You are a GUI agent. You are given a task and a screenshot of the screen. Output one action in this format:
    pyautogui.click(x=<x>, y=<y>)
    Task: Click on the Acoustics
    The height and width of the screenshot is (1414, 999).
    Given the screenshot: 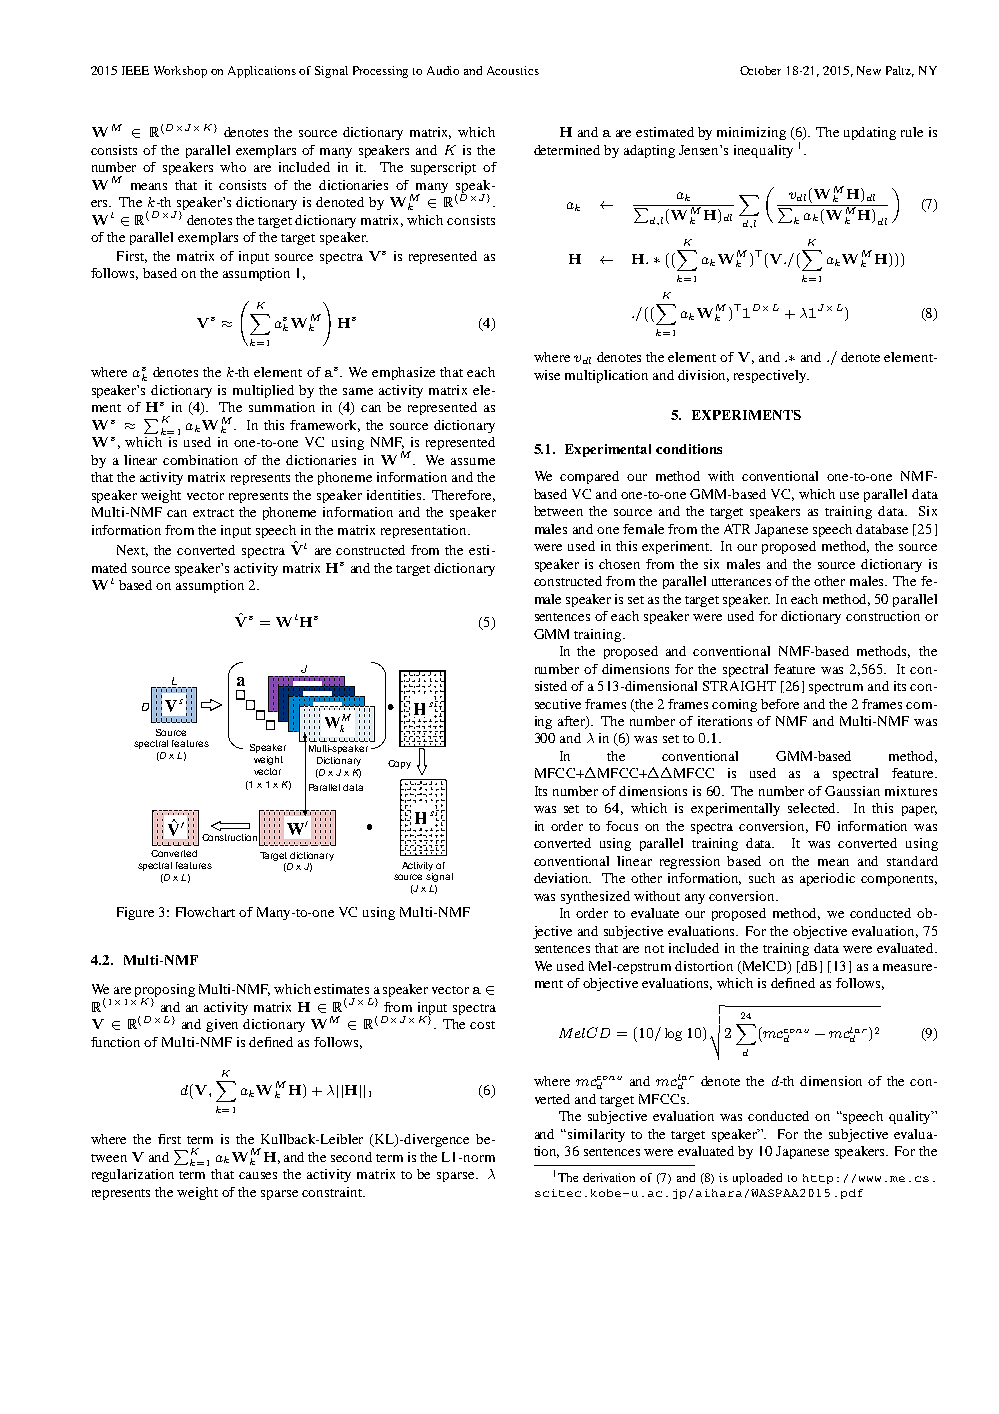 What is the action you would take?
    pyautogui.click(x=513, y=70)
